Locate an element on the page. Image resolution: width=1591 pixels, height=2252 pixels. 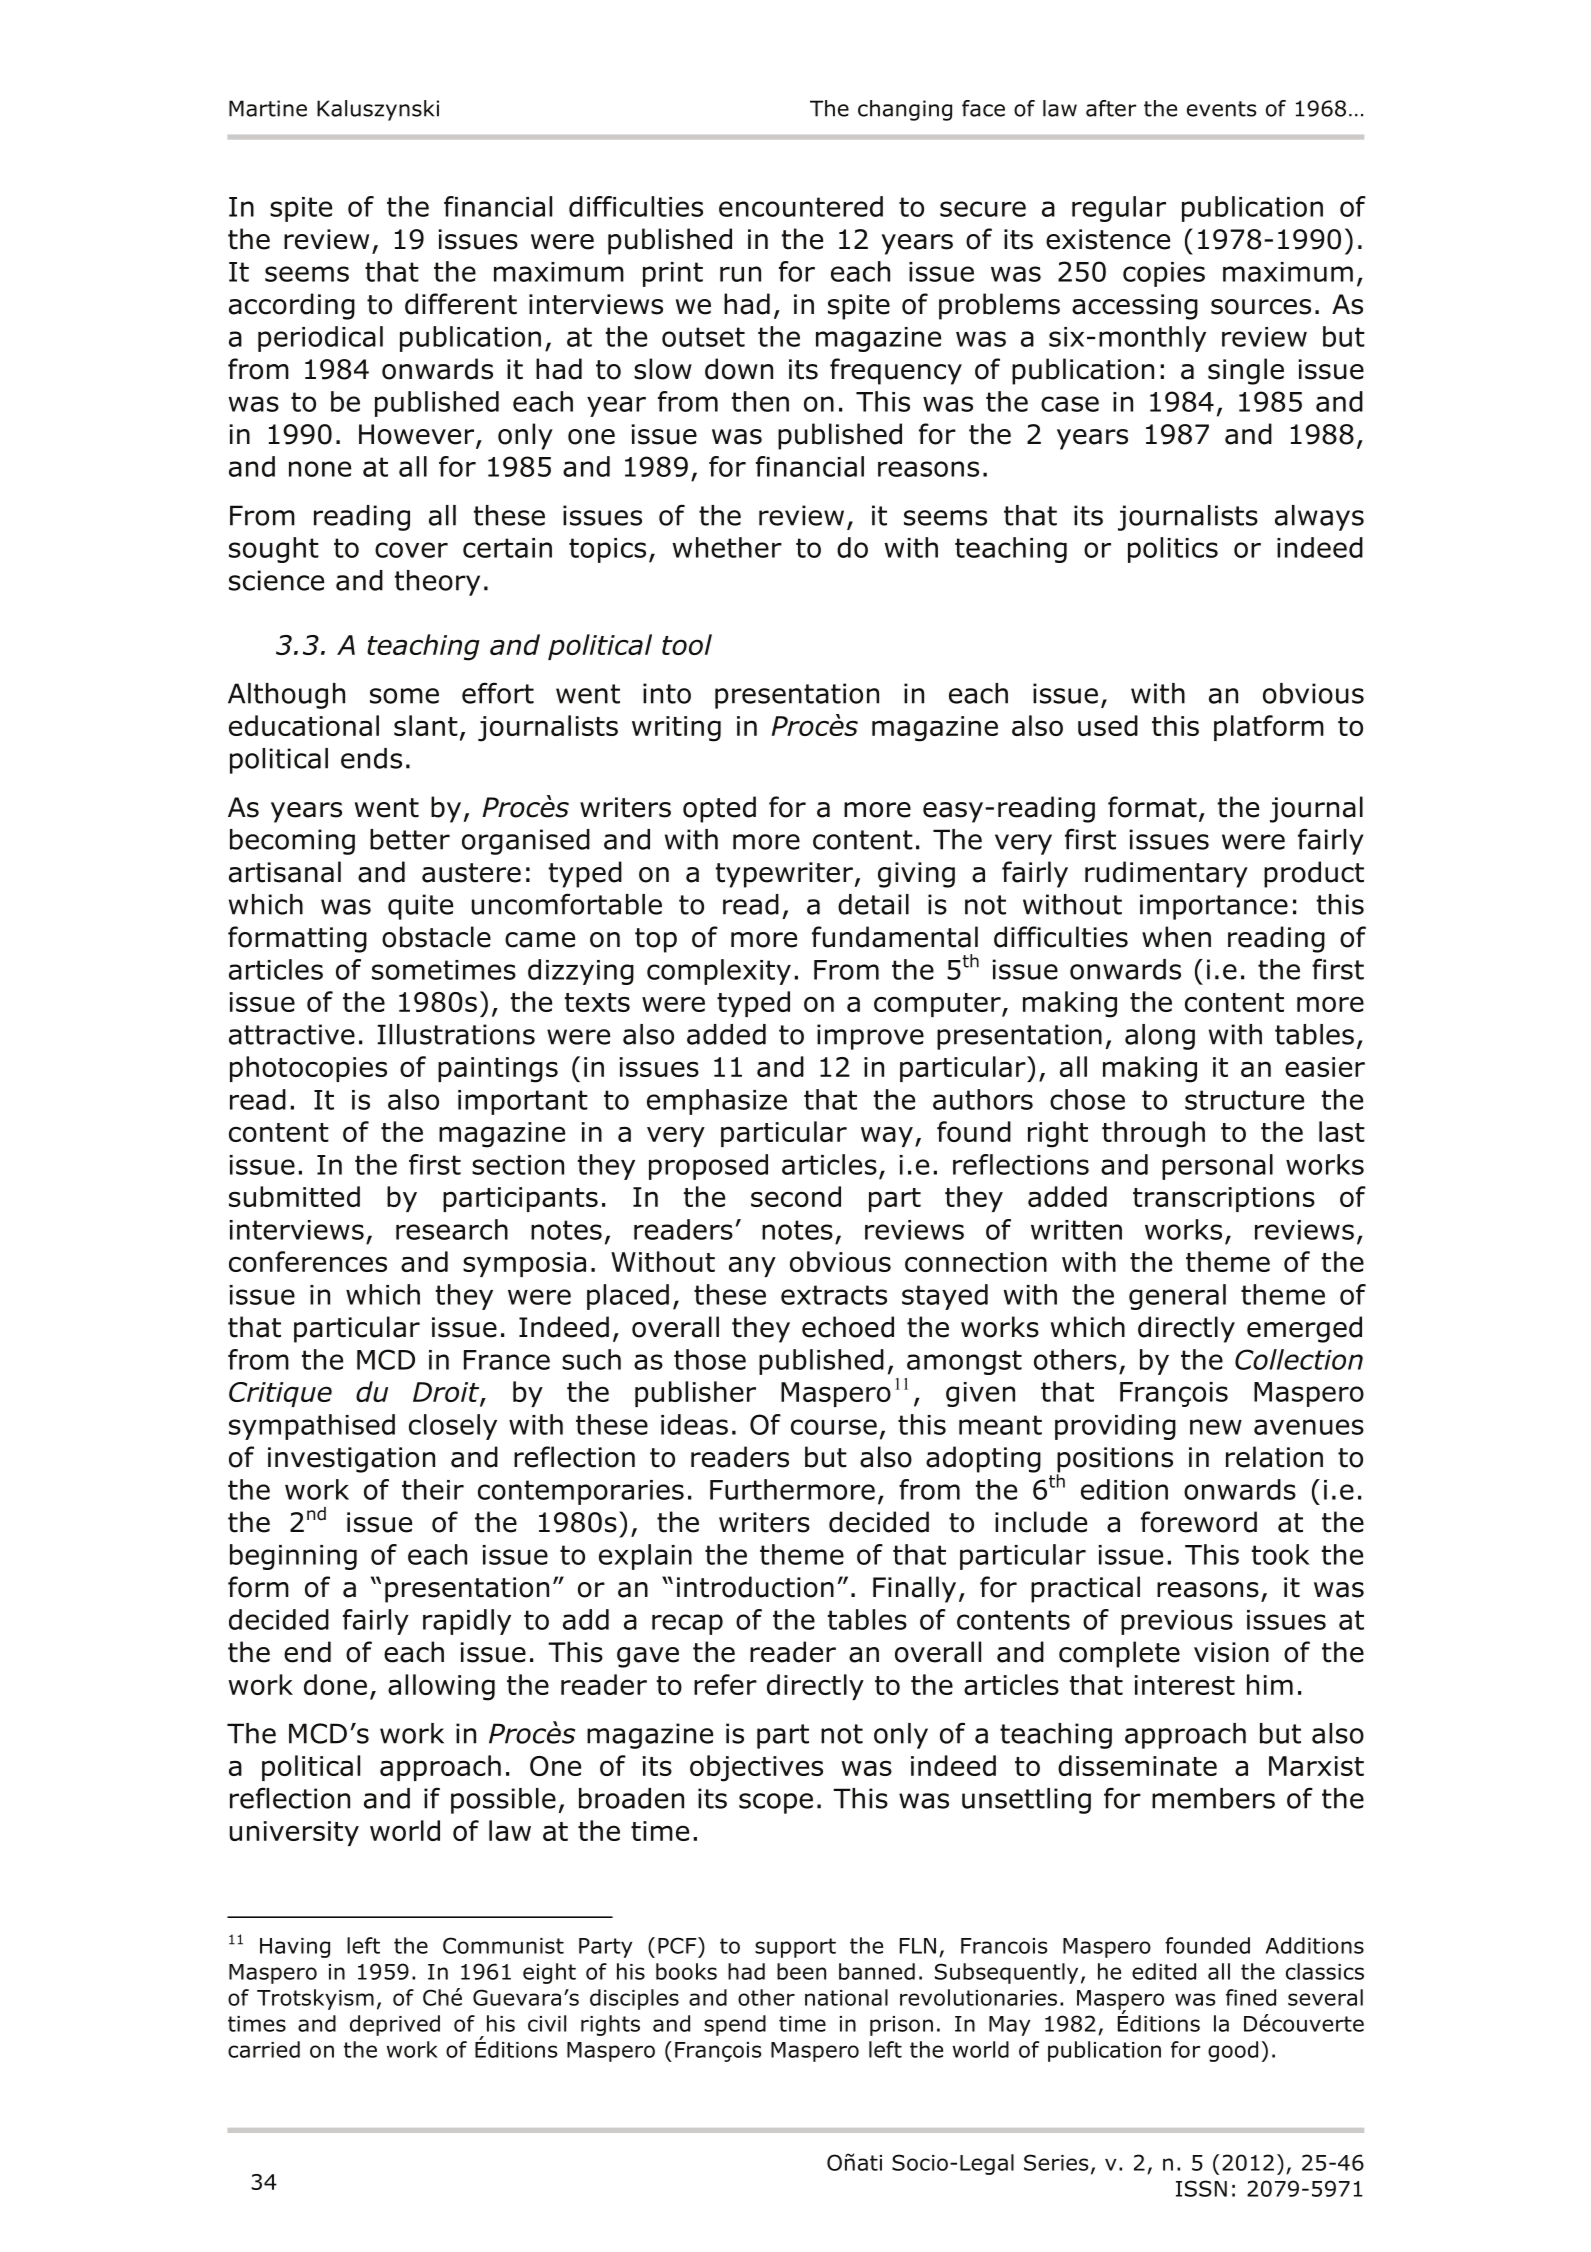
encountered is located at coordinates (801, 206).
